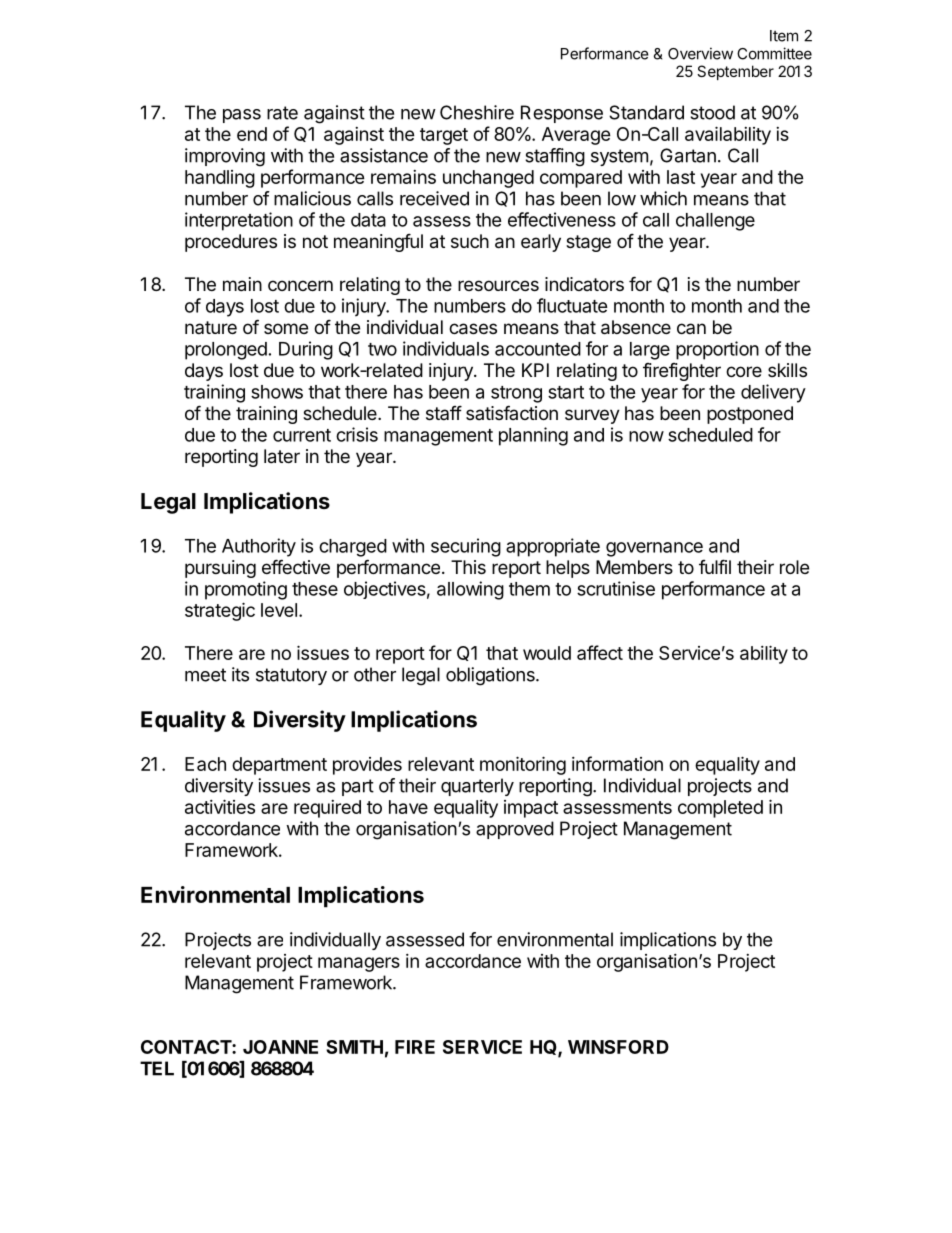  What do you see at coordinates (477, 787) in the screenshot?
I see `quarterly` at bounding box center [477, 787].
